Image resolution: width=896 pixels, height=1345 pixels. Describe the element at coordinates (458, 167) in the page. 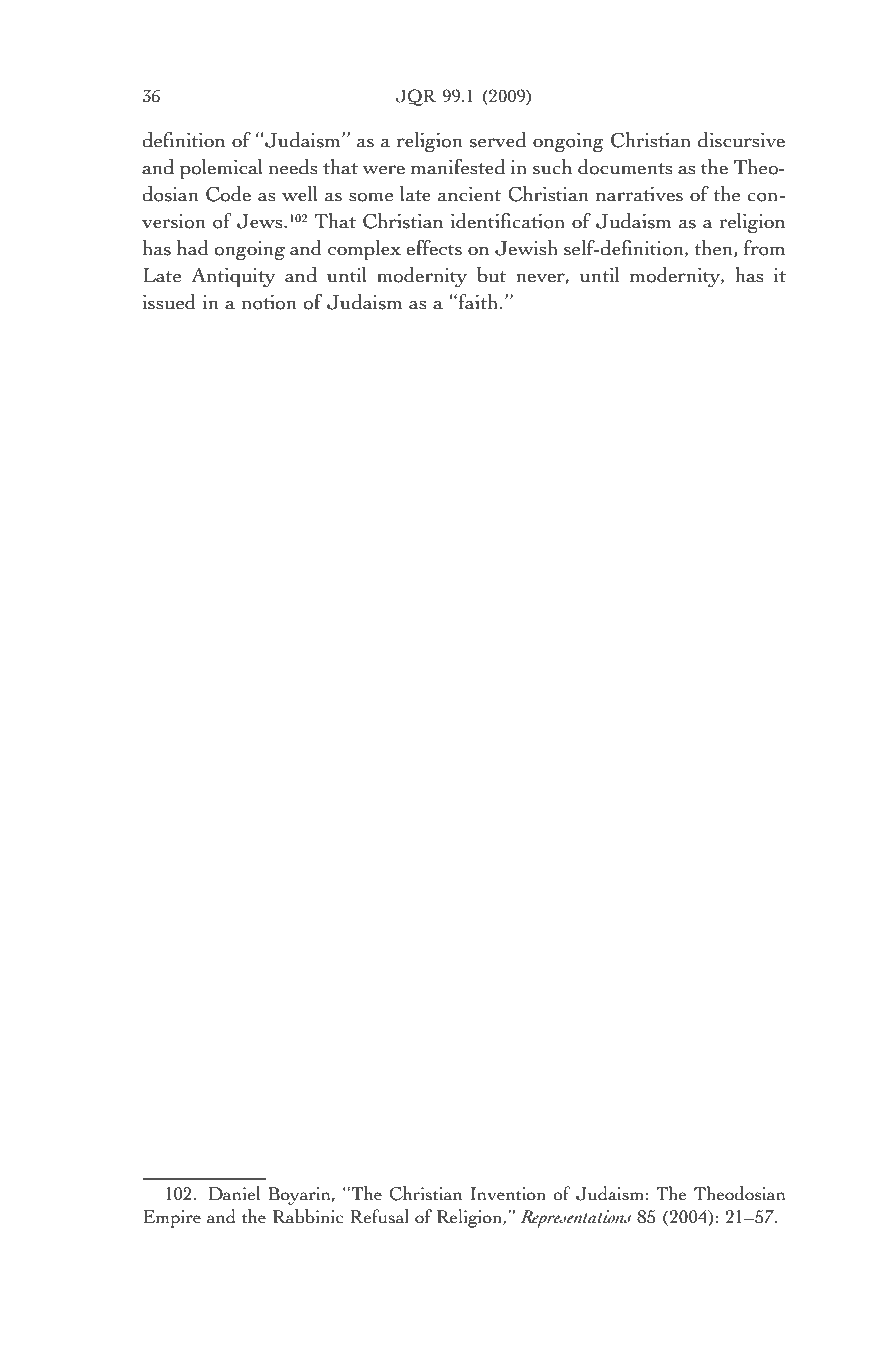

I see `manifested` at that location.
